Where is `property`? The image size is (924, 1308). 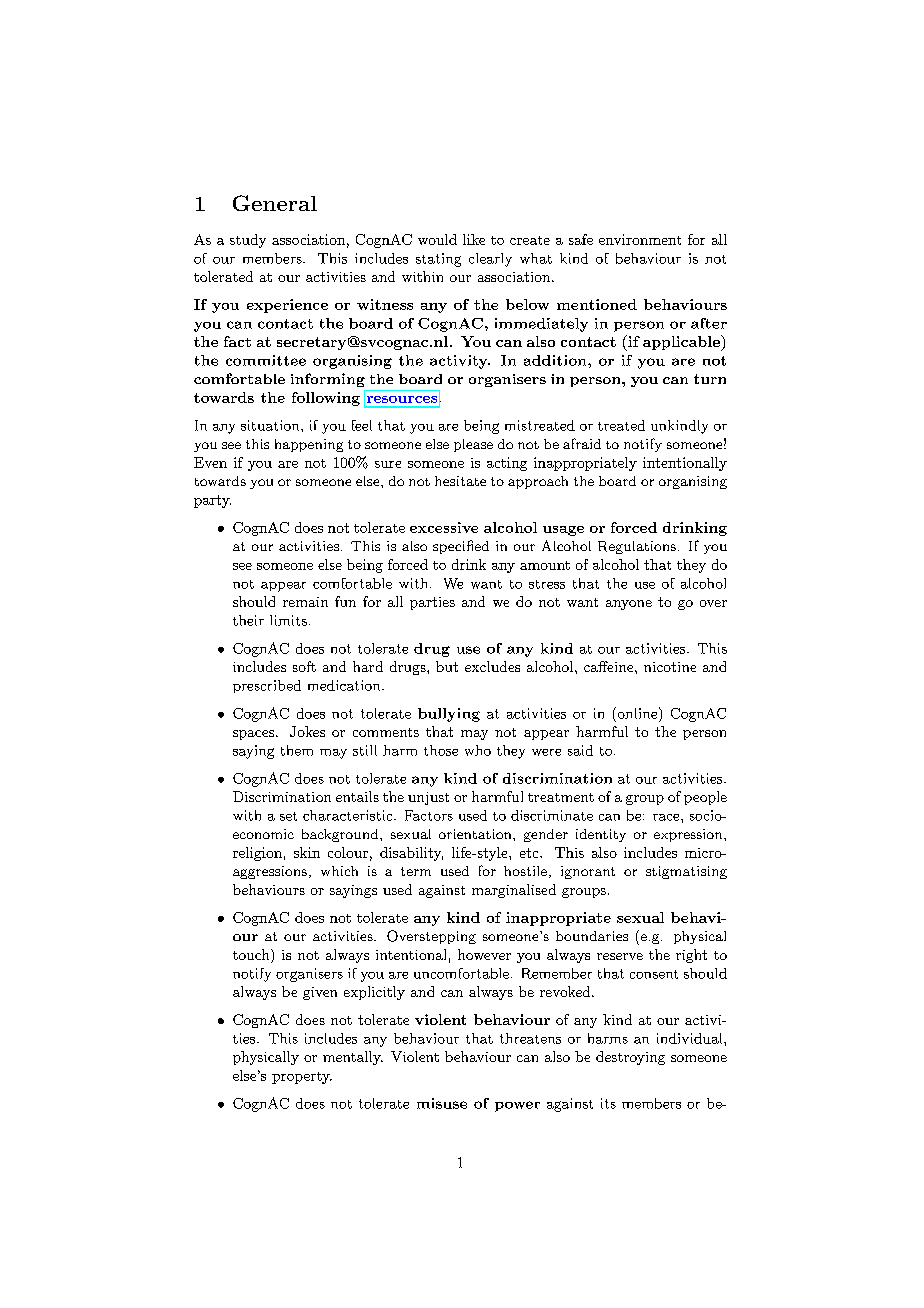
property is located at coordinates (302, 1078).
